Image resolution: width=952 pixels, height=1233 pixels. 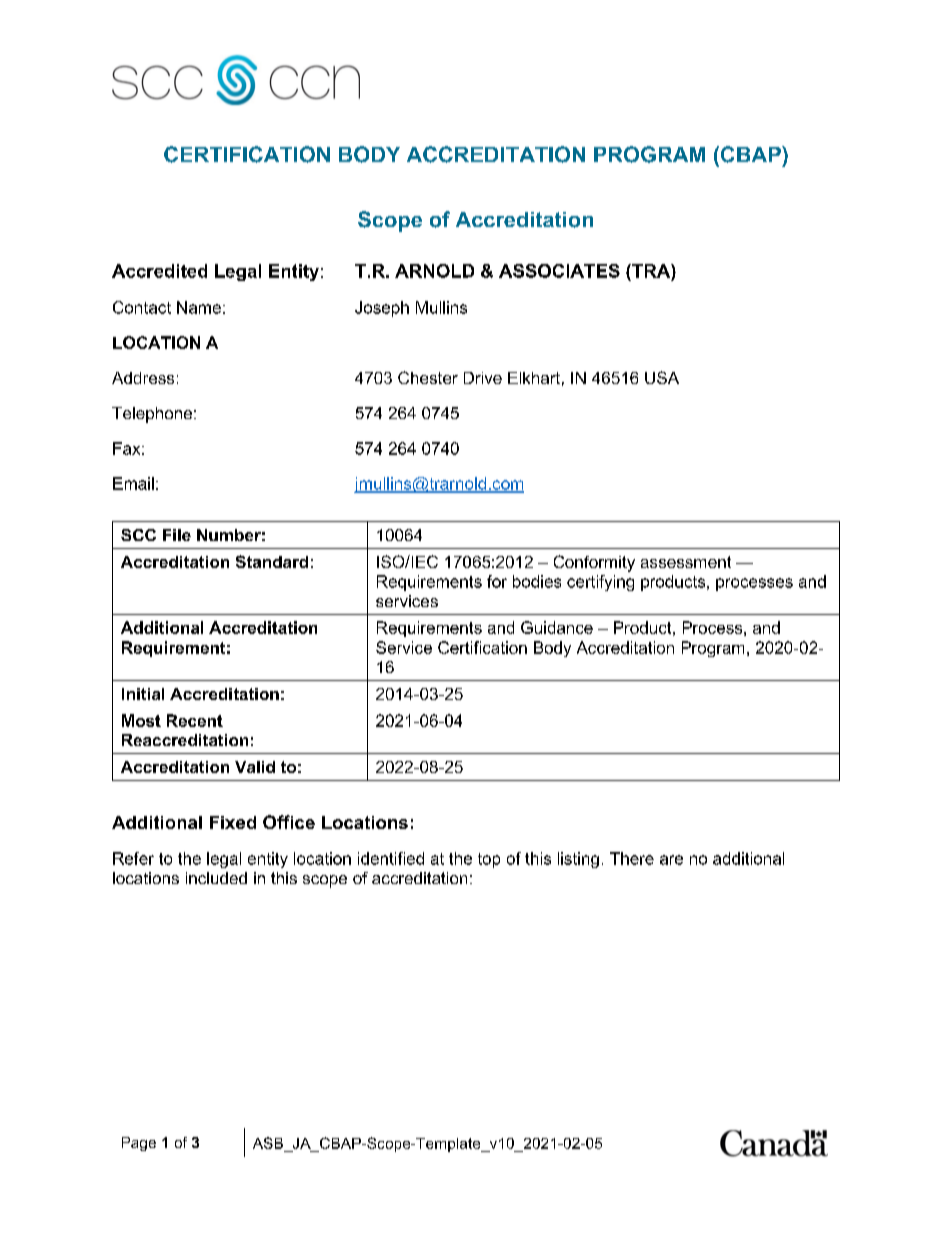 What do you see at coordinates (177, 535) in the image?
I see `File` at bounding box center [177, 535].
